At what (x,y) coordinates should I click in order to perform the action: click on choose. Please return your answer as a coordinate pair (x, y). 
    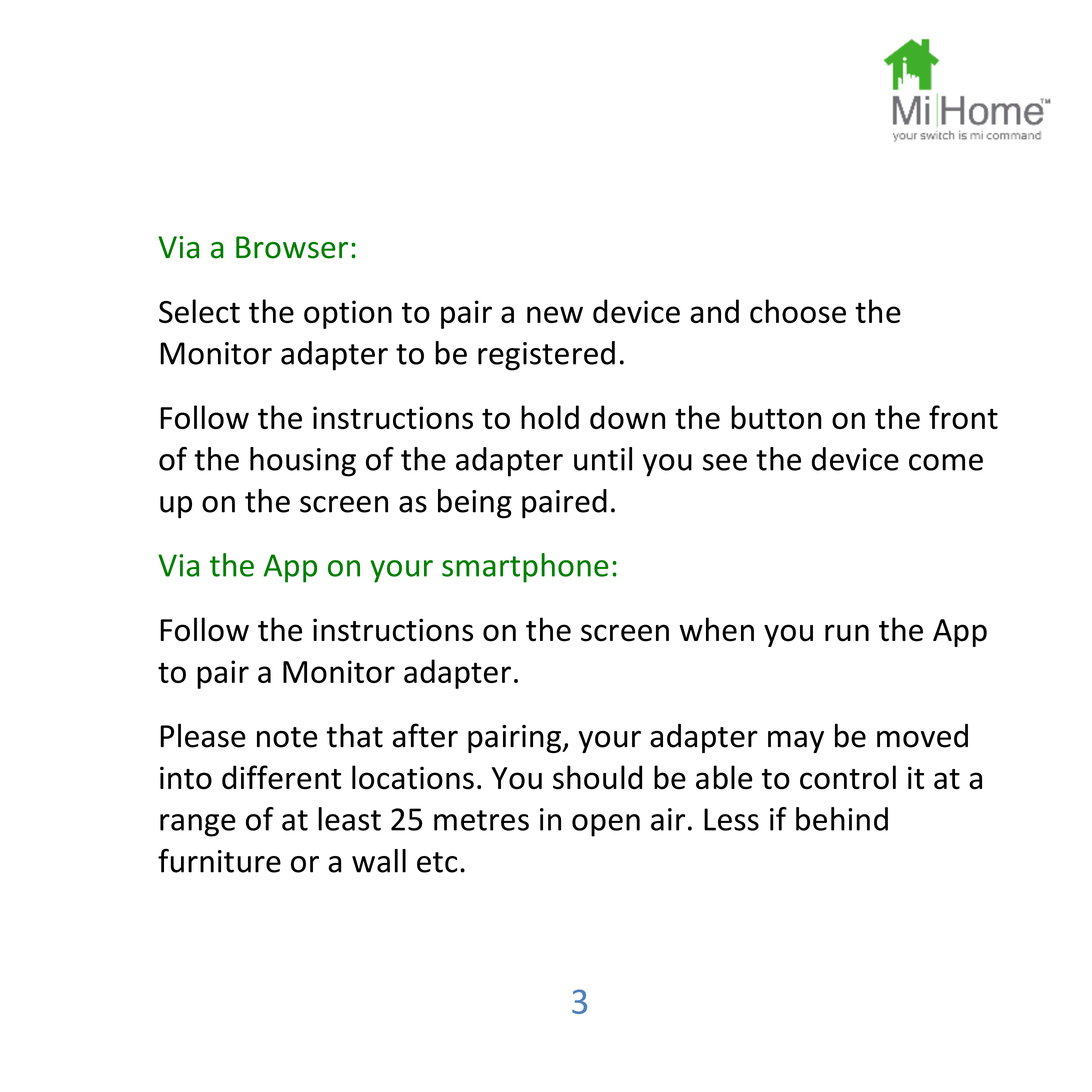
    Looking at the image, I should click on (798, 311).
